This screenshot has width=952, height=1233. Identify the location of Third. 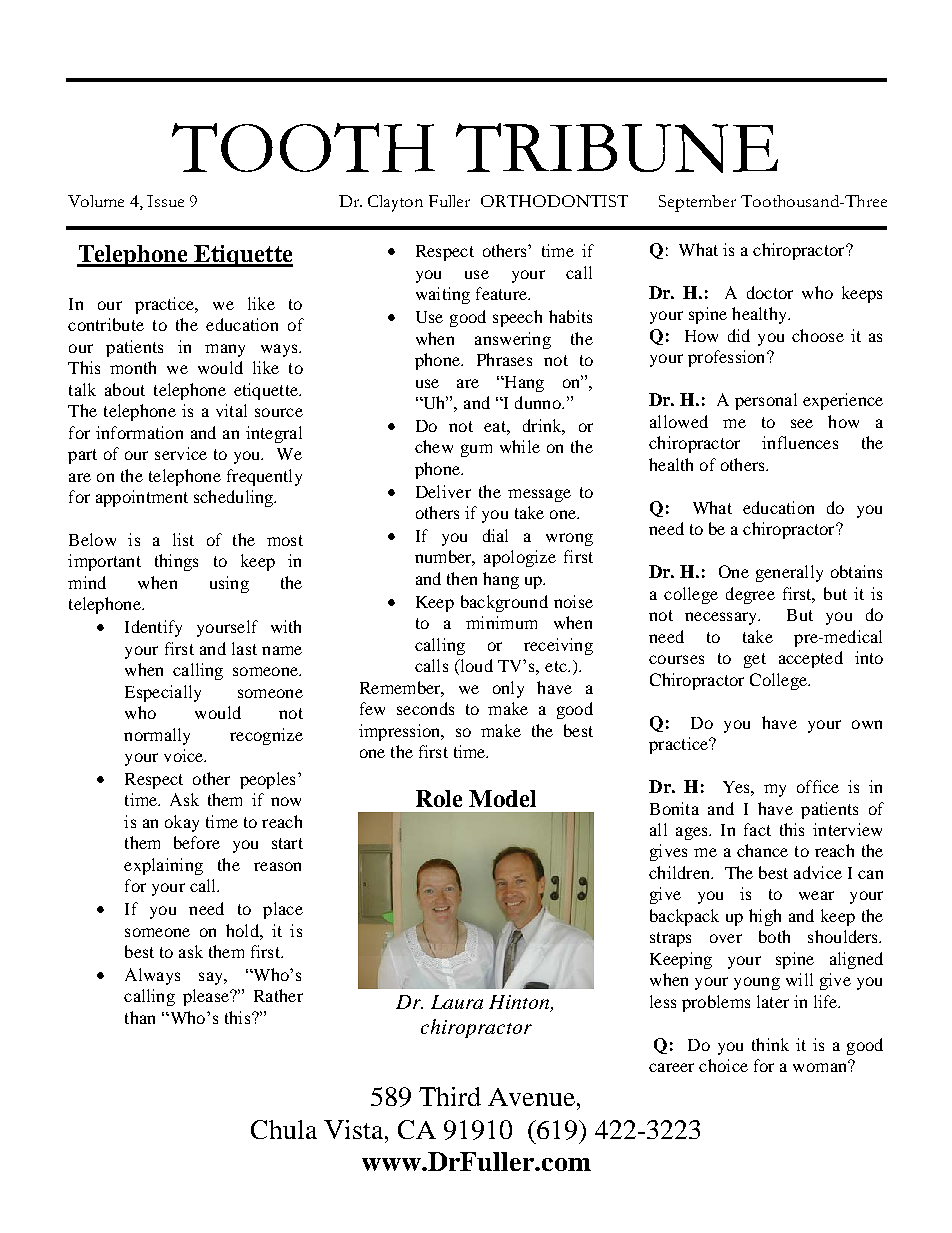
(450, 1096).
